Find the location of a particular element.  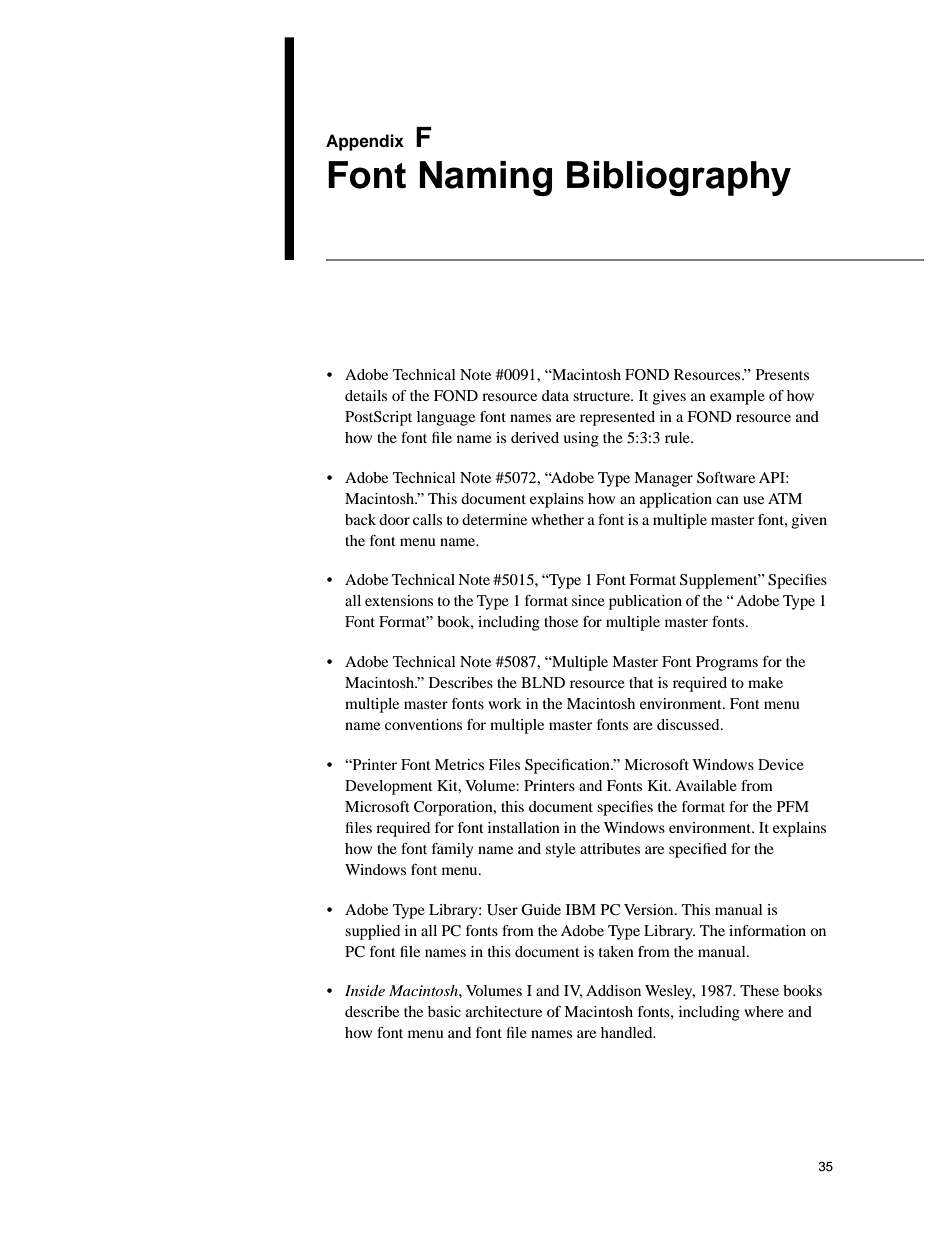

Bibliography is located at coordinates (679, 178).
